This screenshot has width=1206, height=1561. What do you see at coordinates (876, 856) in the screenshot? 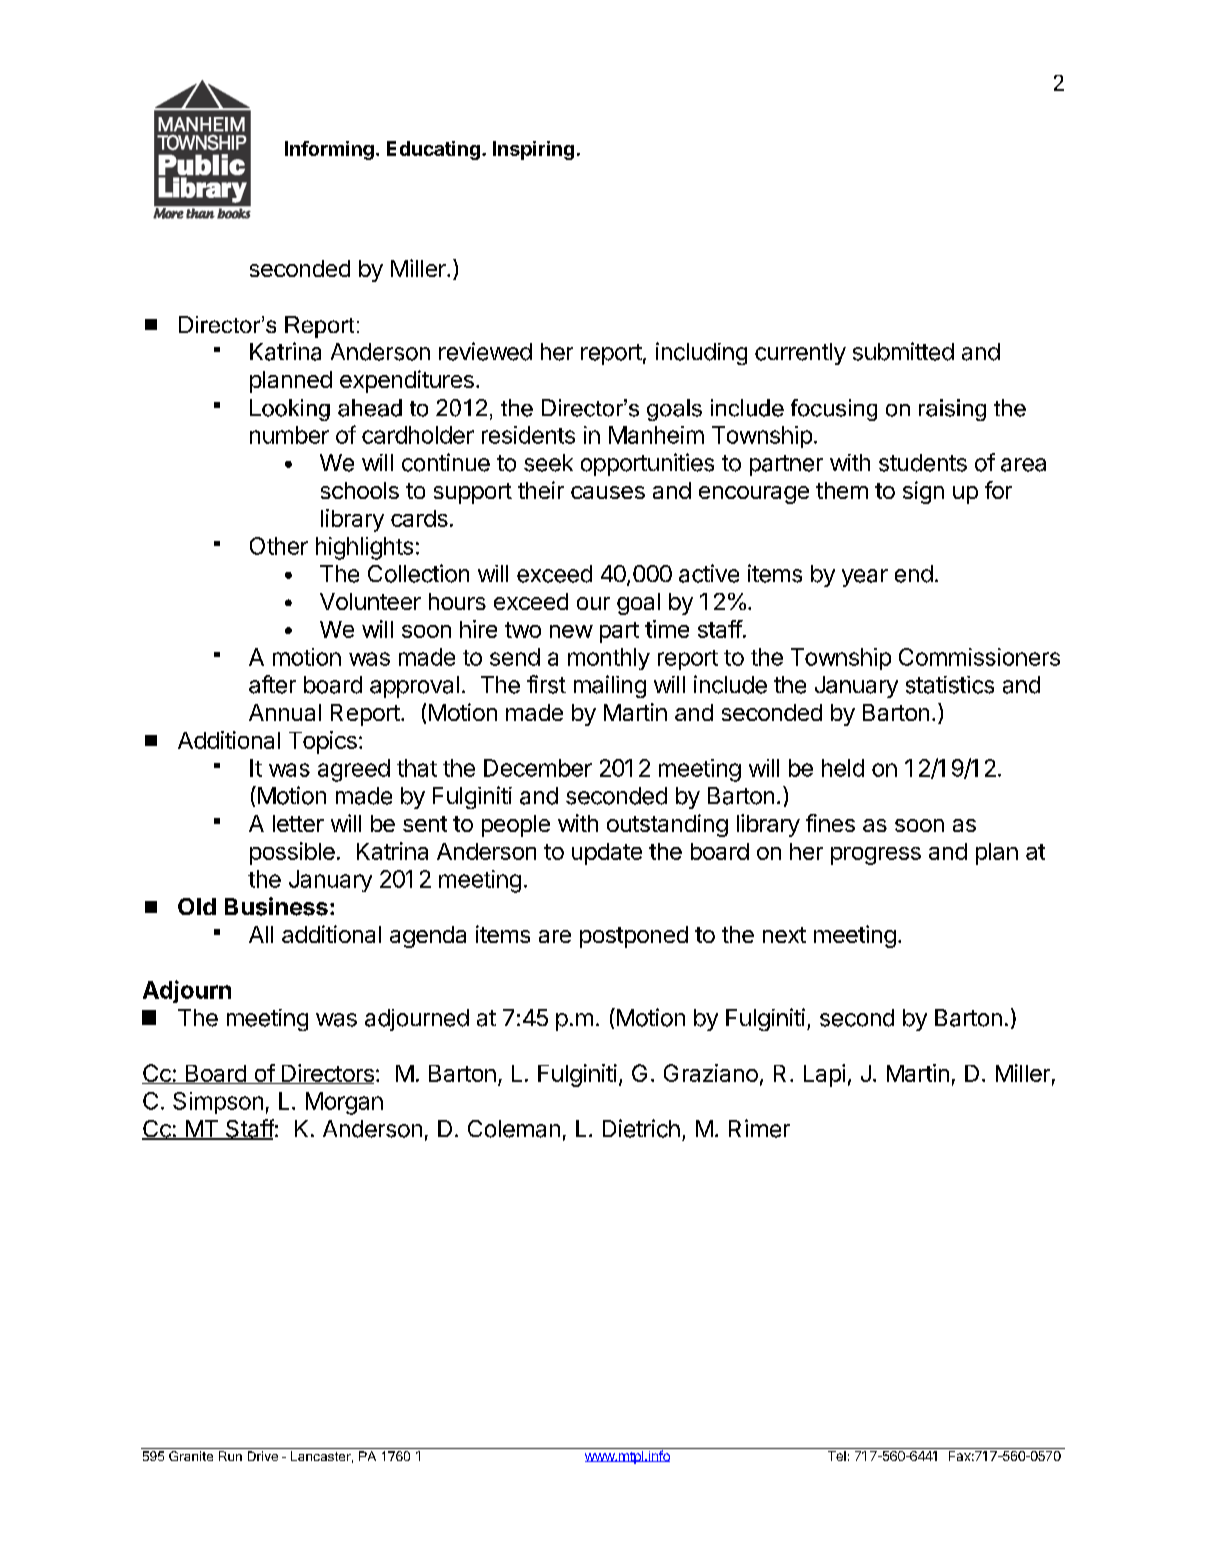
I see `progress` at bounding box center [876, 856].
